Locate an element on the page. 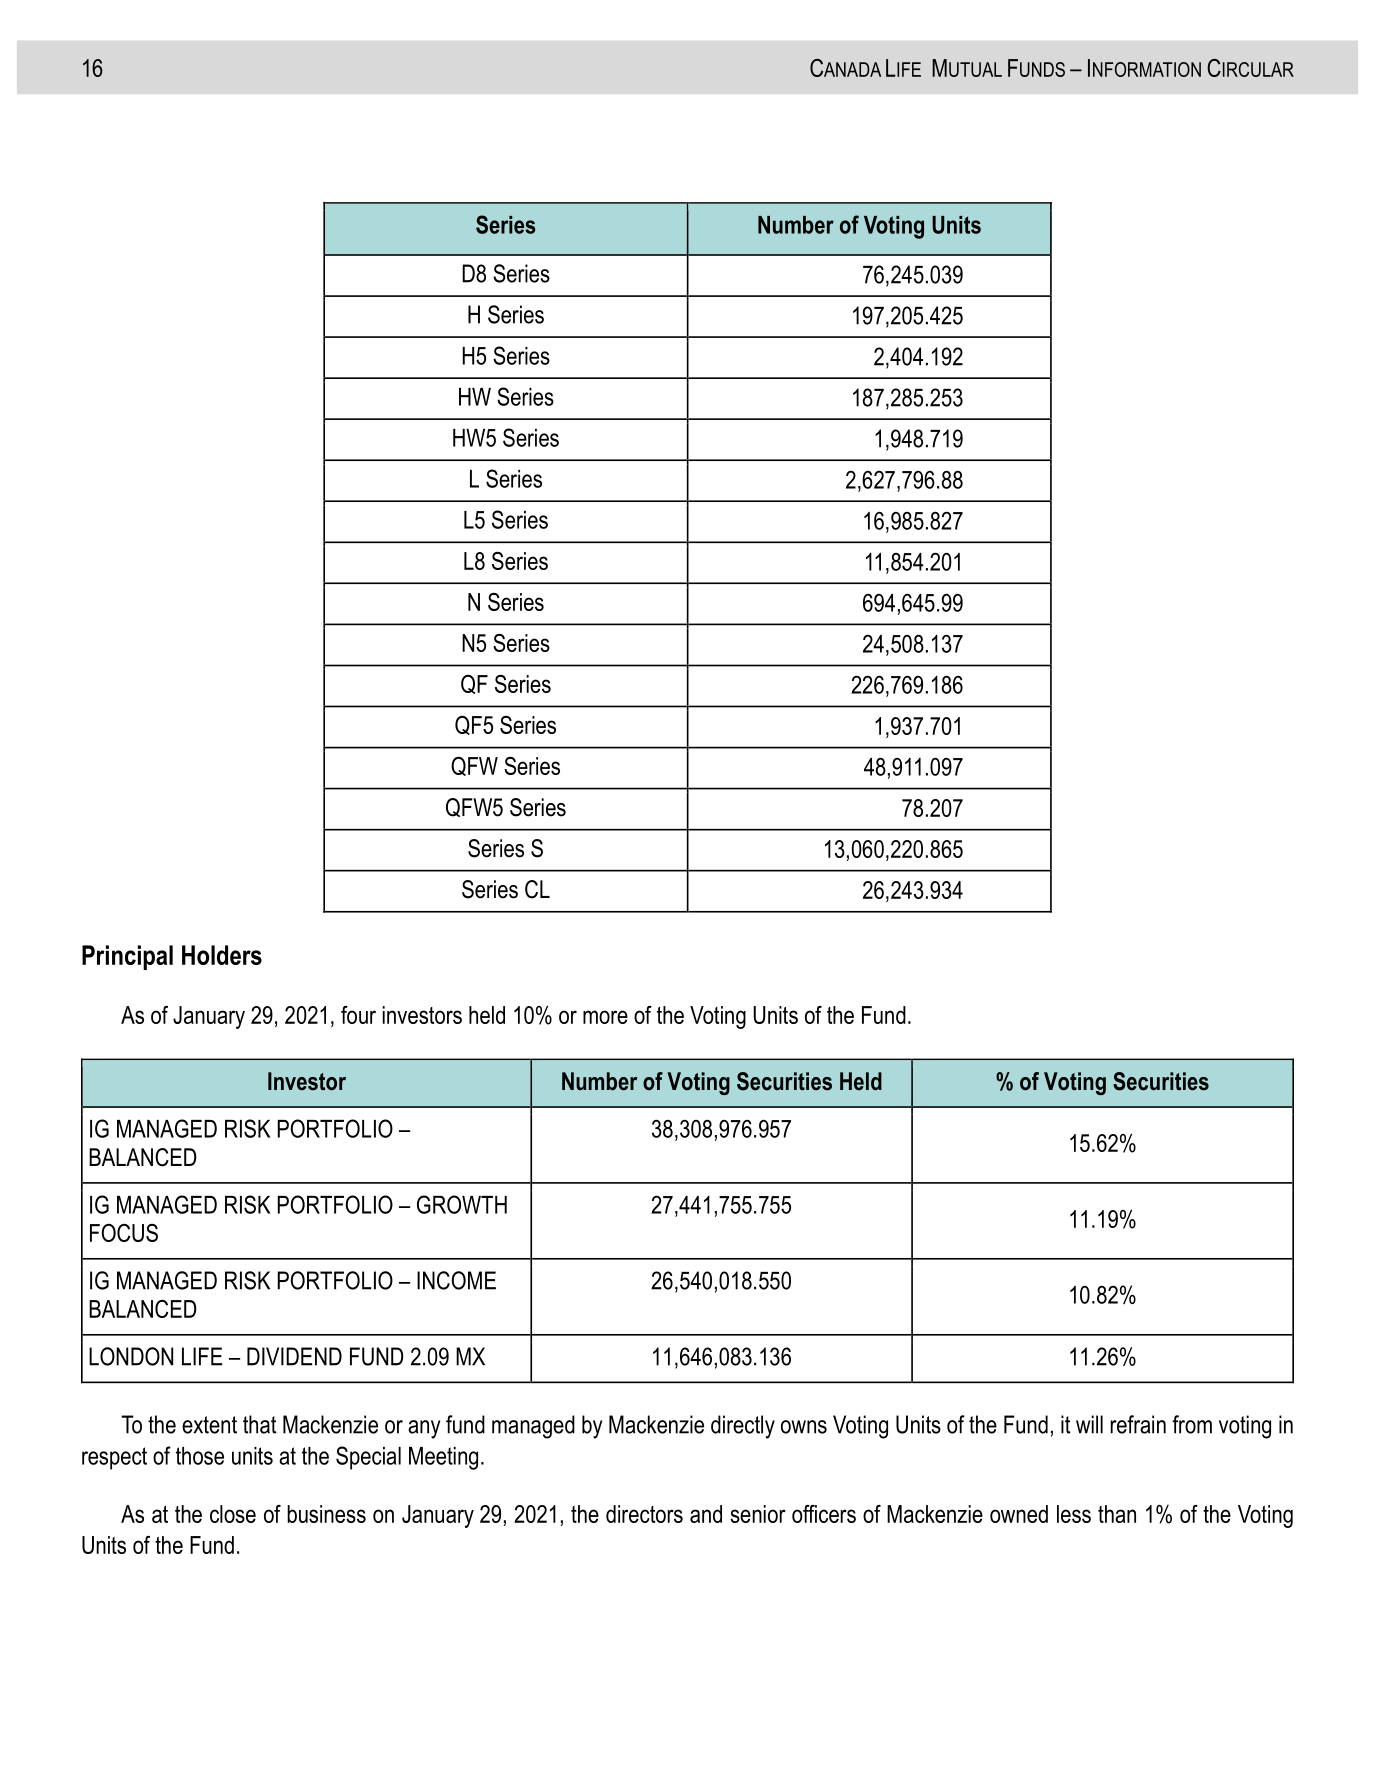 Image resolution: width=1375 pixels, height=1779 pixels. refrain is located at coordinates (1138, 1424).
